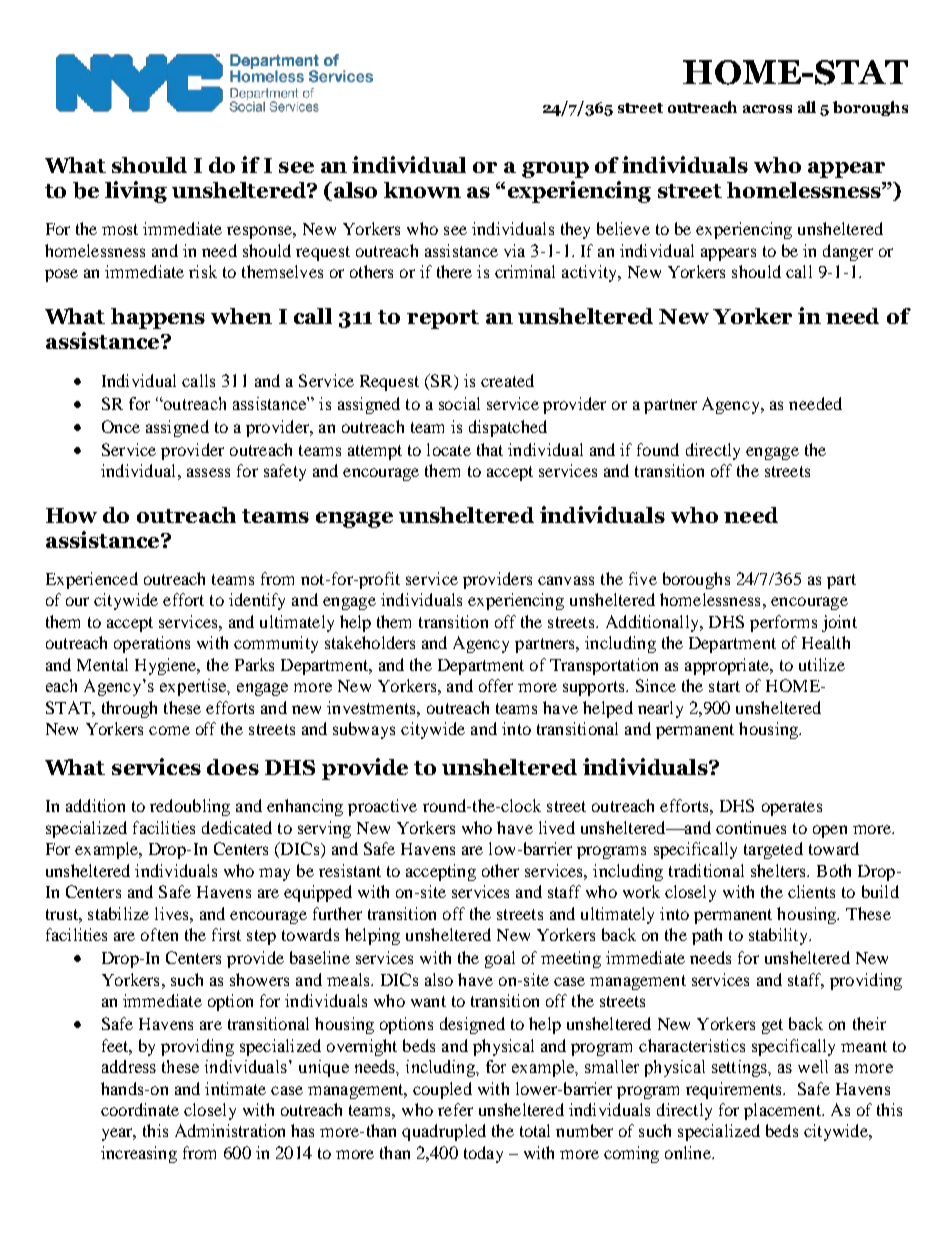 Image resolution: width=952 pixels, height=1233 pixels. I want to click on offer, so click(496, 685).
